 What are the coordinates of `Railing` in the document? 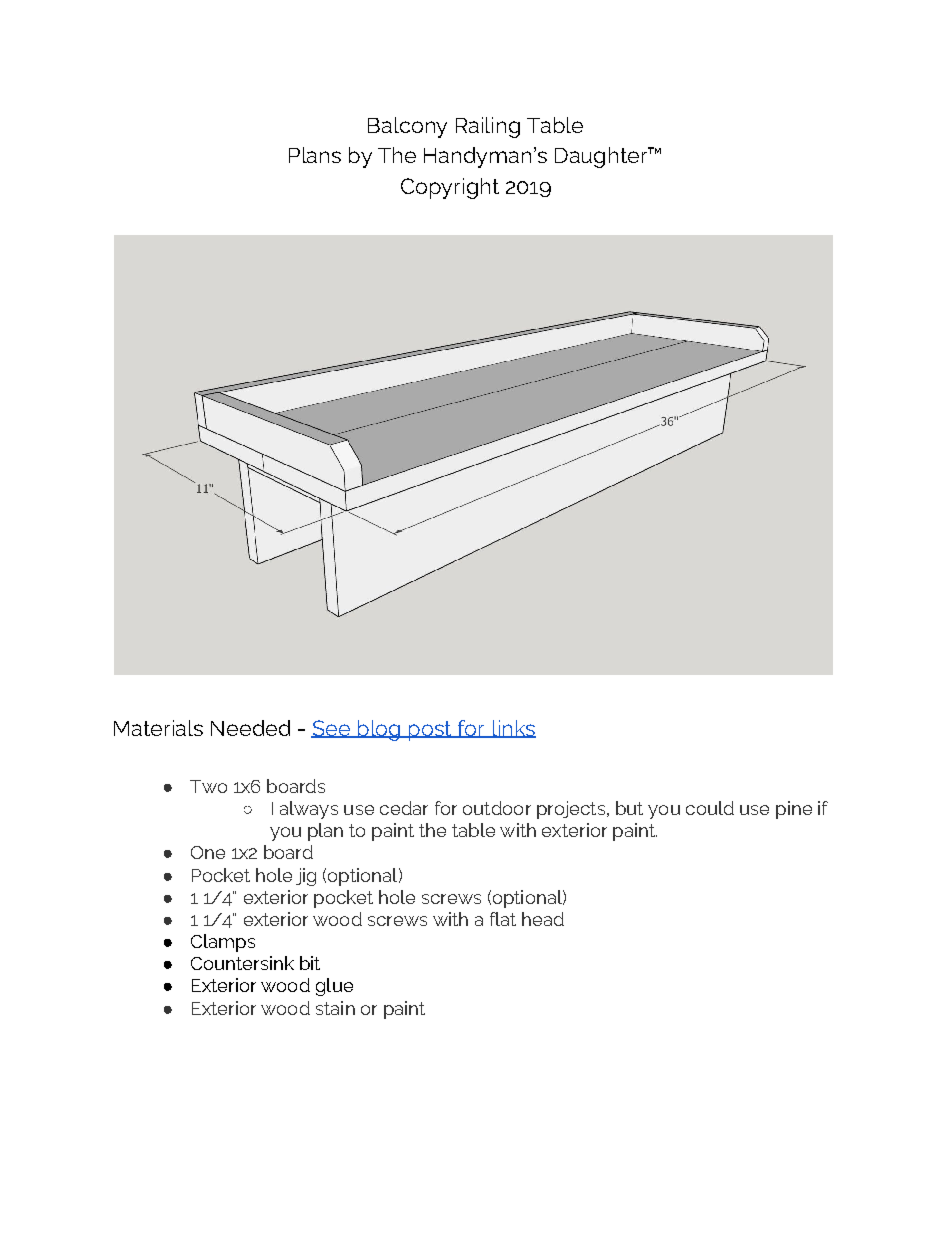 It's located at (488, 127).
